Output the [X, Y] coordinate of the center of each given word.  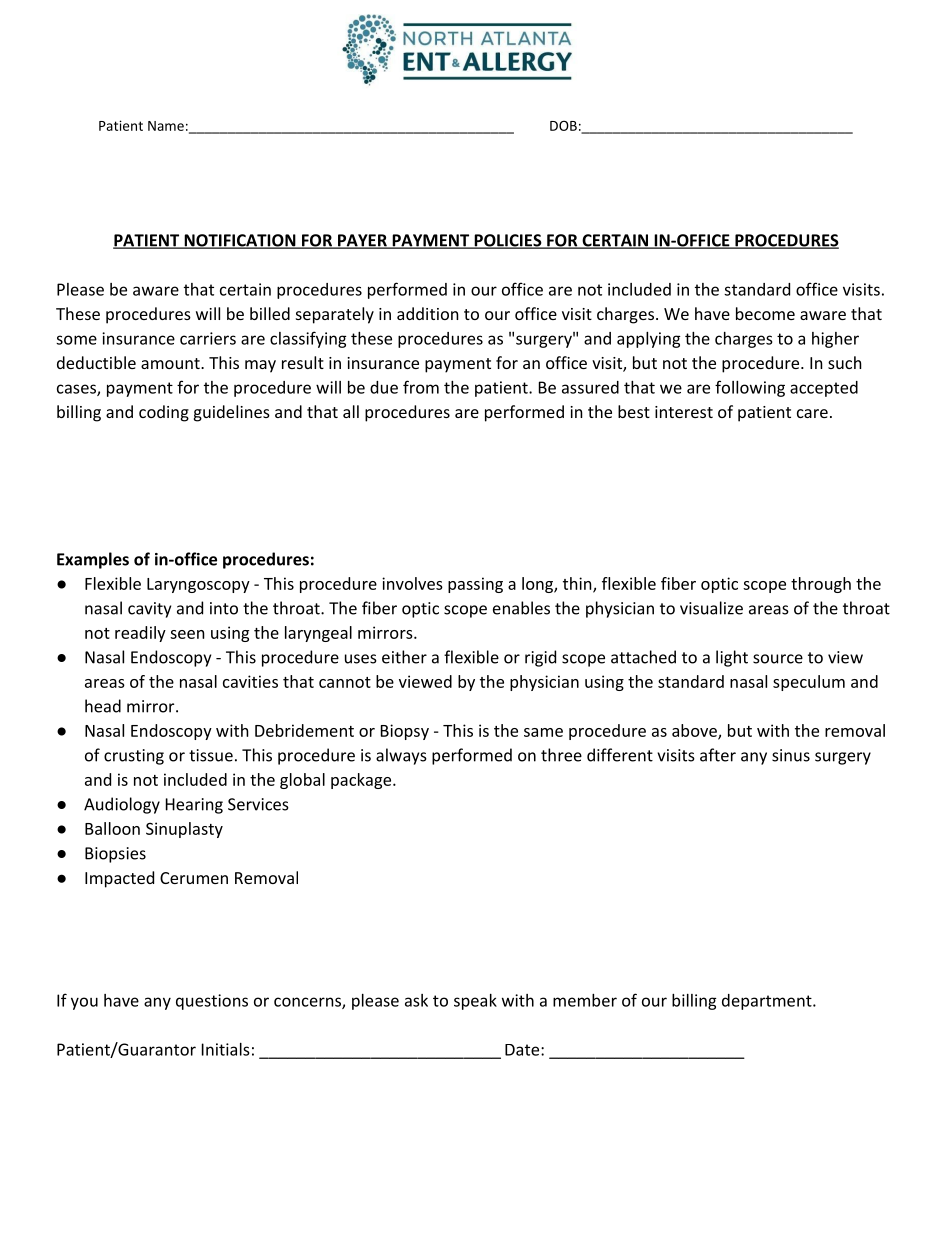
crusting [134, 757]
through [821, 585]
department [767, 1002]
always [401, 756]
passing [475, 585]
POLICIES [507, 241]
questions [212, 1002]
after [718, 755]
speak [475, 1002]
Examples [93, 560]
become [765, 313]
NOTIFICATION [240, 241]
